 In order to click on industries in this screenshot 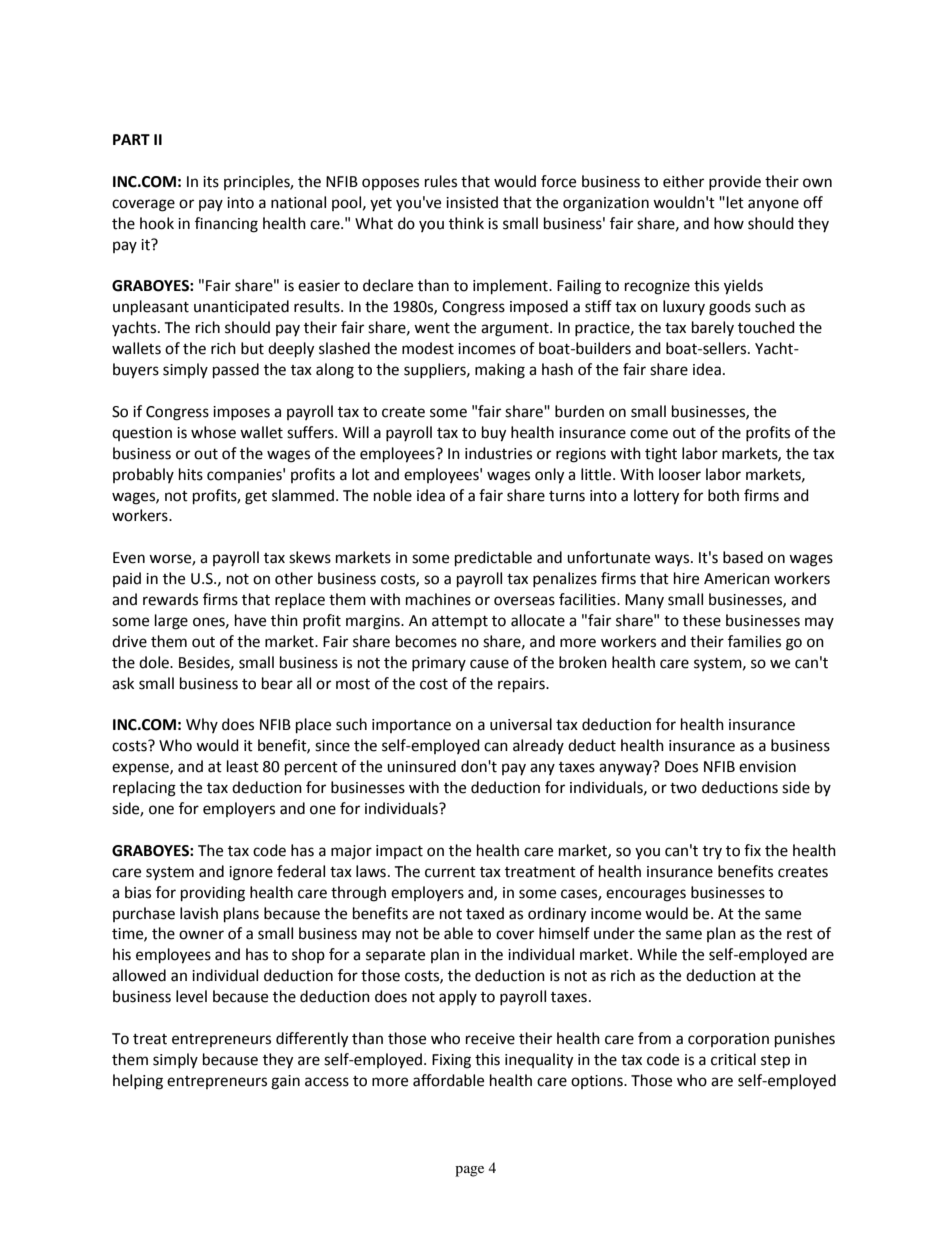, I will do `click(498, 453)`.
